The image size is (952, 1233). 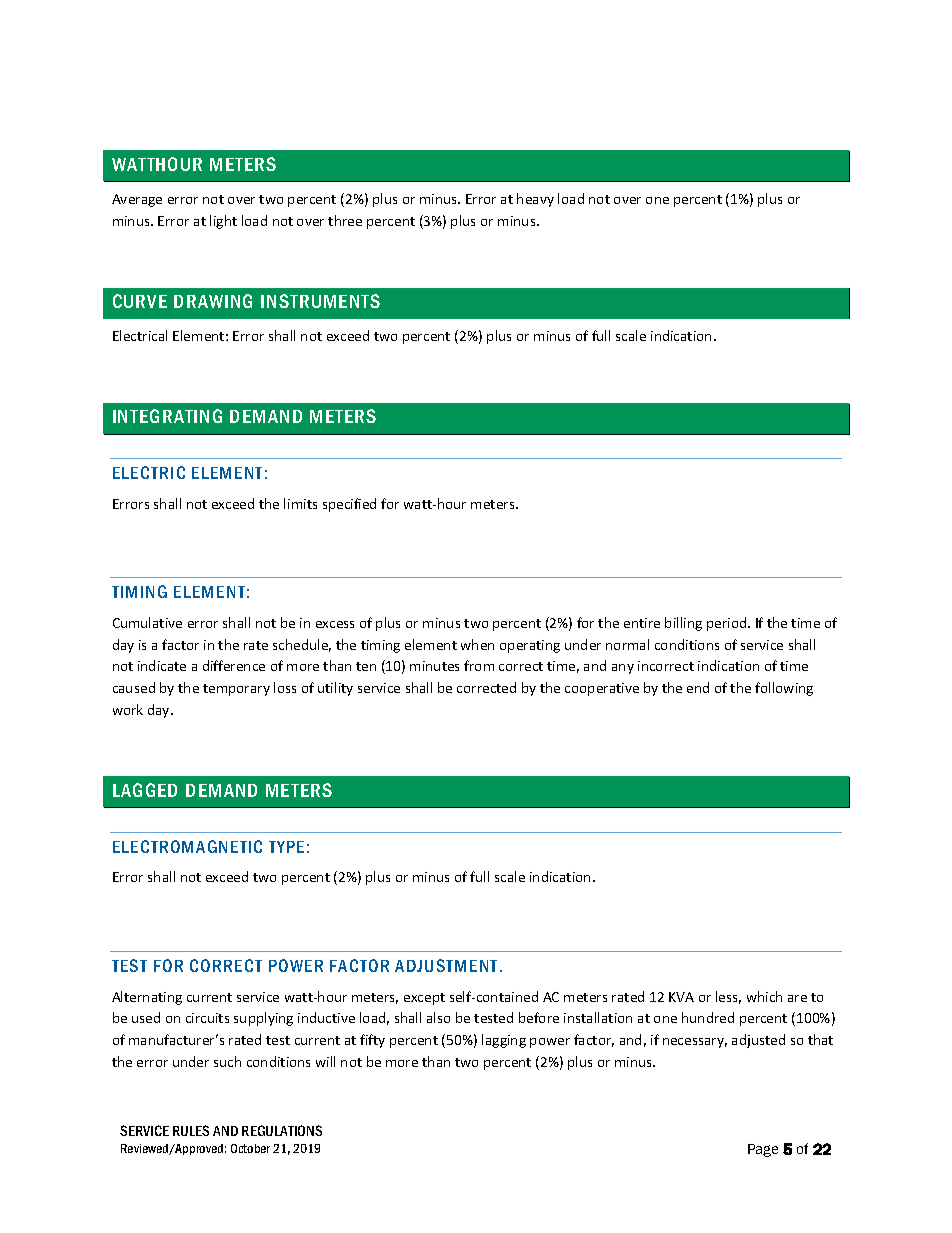 I want to click on ADJUSTMENT, so click(x=448, y=965).
